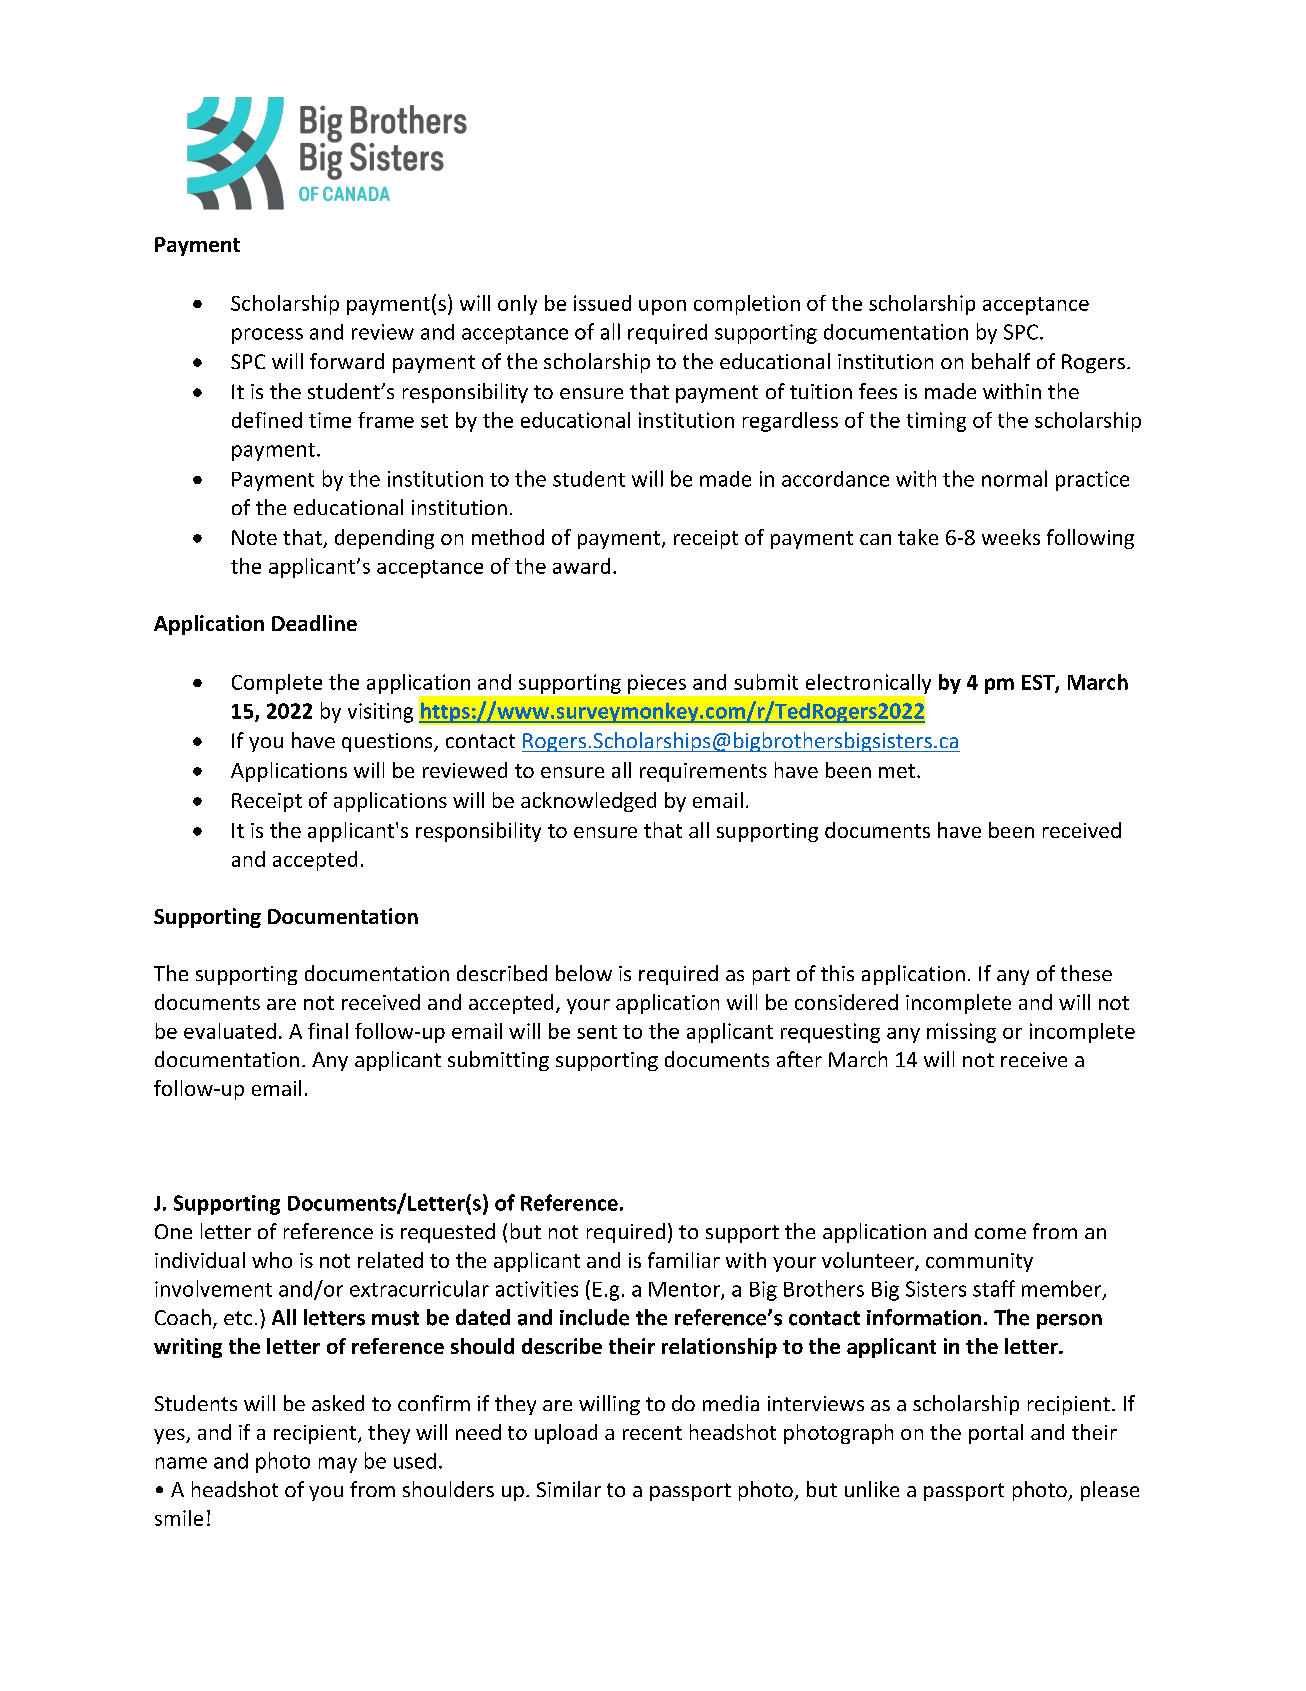 This document has height=1691, width=1306. What do you see at coordinates (380, 713) in the document?
I see `visiting` at bounding box center [380, 713].
